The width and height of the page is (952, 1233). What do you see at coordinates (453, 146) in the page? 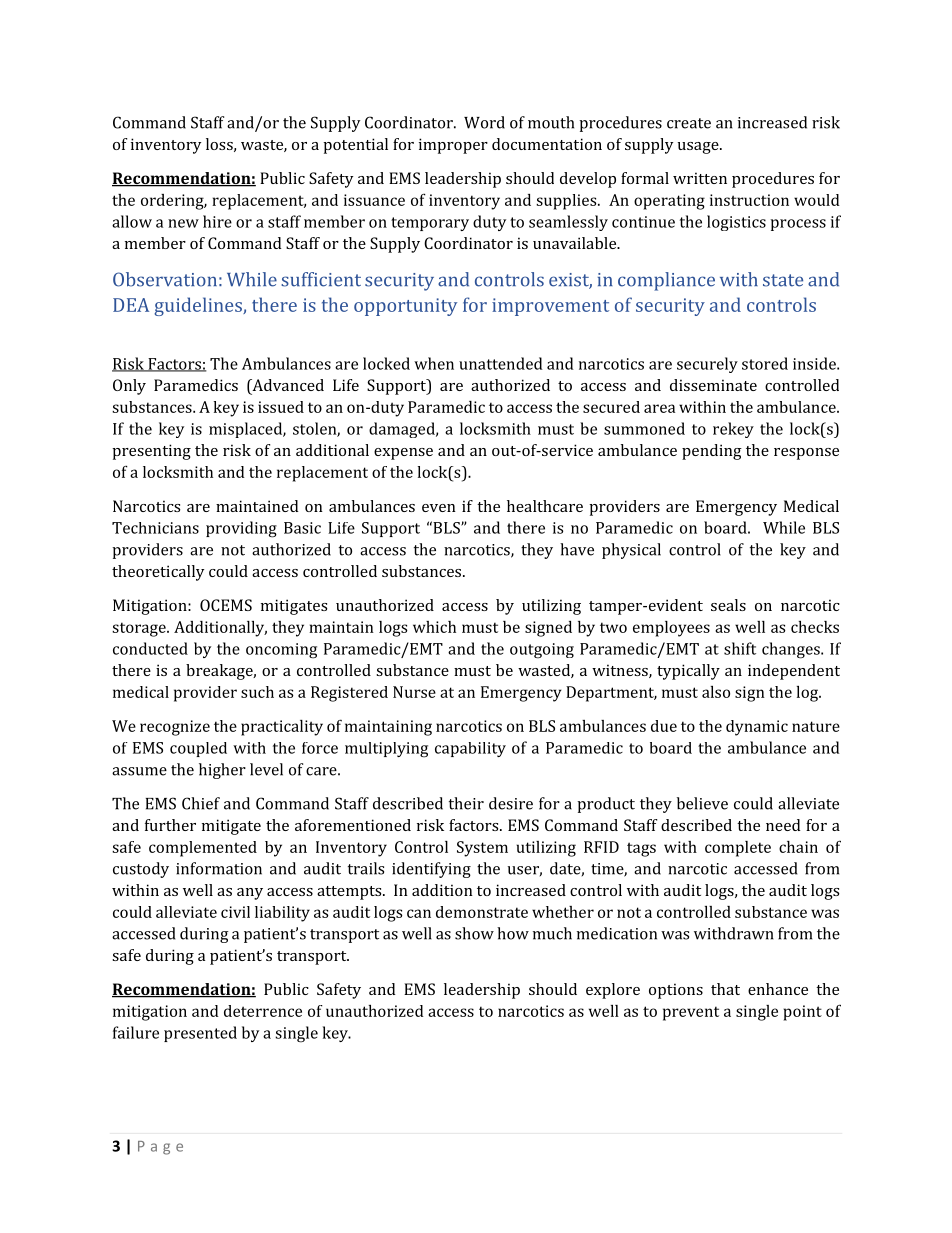
I see `improper` at bounding box center [453, 146].
